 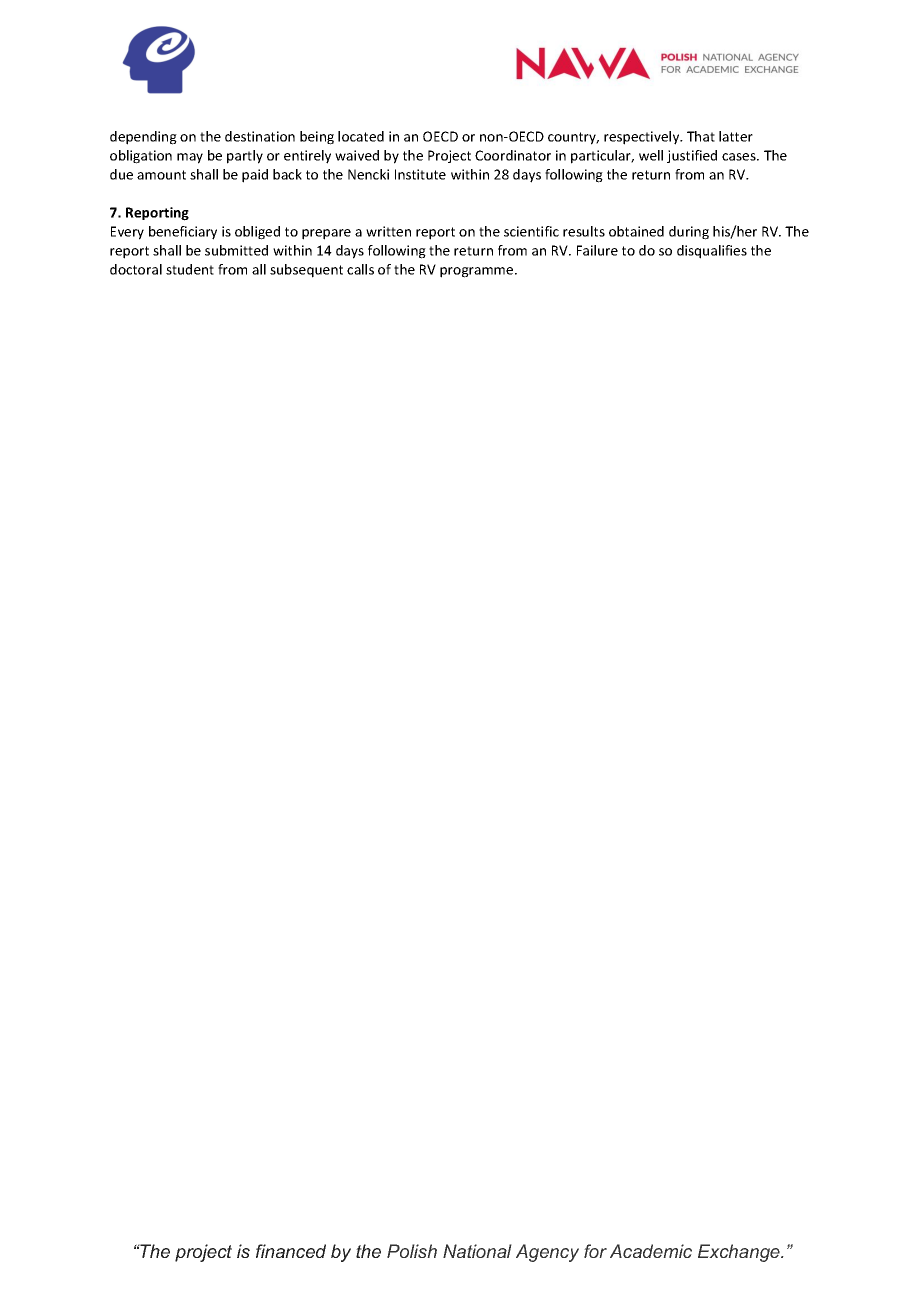 What do you see at coordinates (291, 1251) in the document?
I see `financed` at bounding box center [291, 1251].
